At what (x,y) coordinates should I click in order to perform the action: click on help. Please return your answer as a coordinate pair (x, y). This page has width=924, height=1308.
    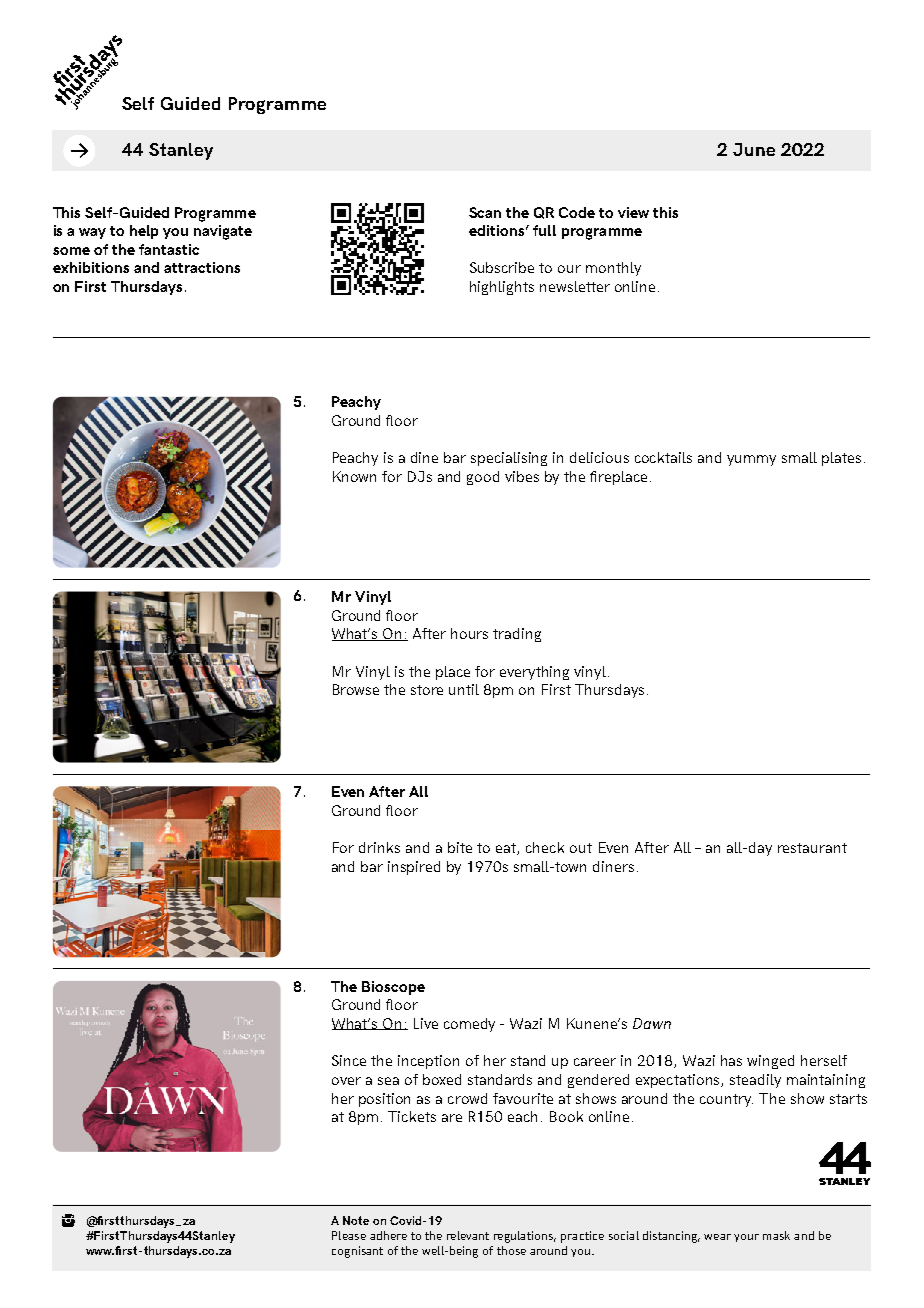
    Looking at the image, I should click on (144, 232).
